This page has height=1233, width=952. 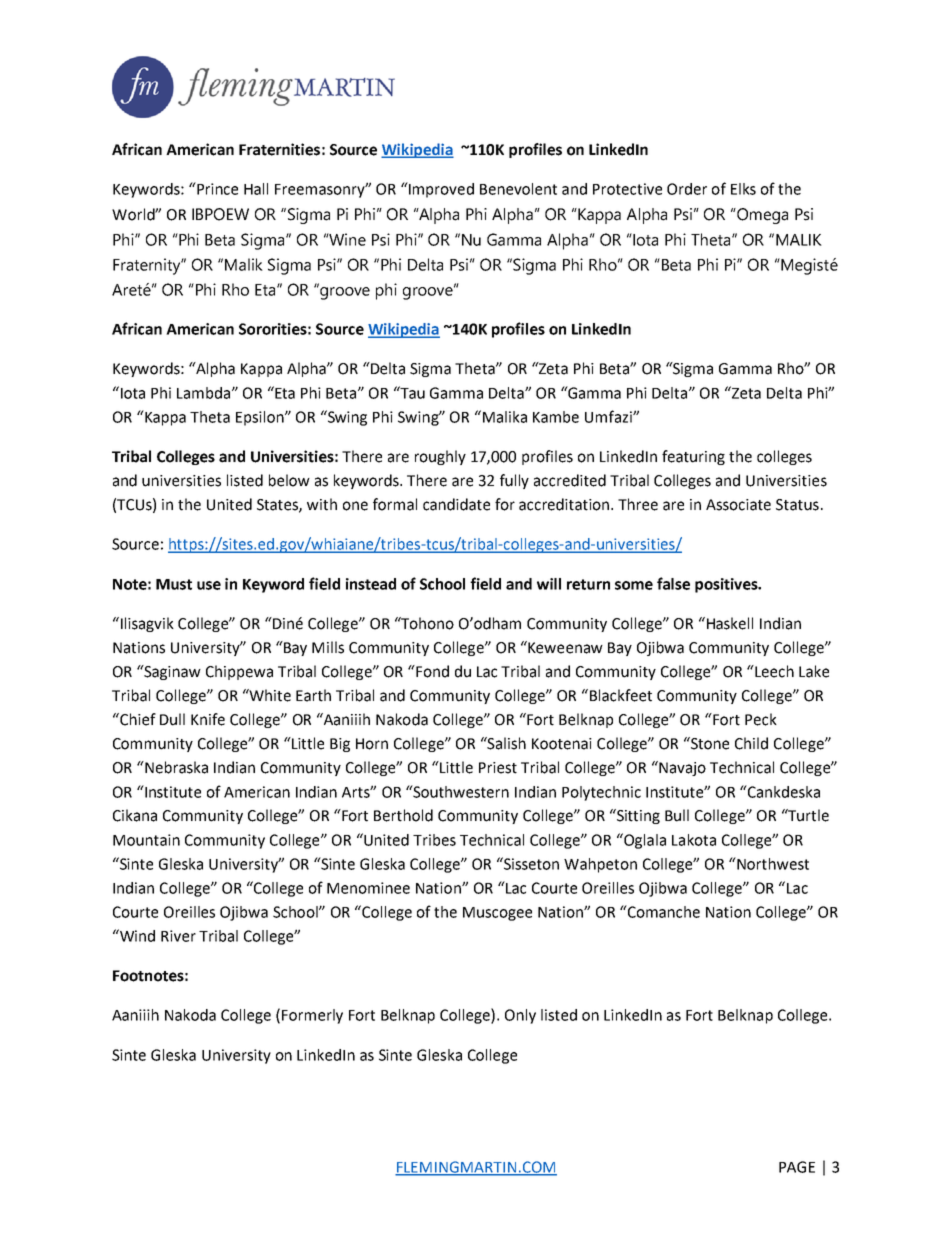 What do you see at coordinates (761, 216) in the page?
I see `Omega` at bounding box center [761, 216].
